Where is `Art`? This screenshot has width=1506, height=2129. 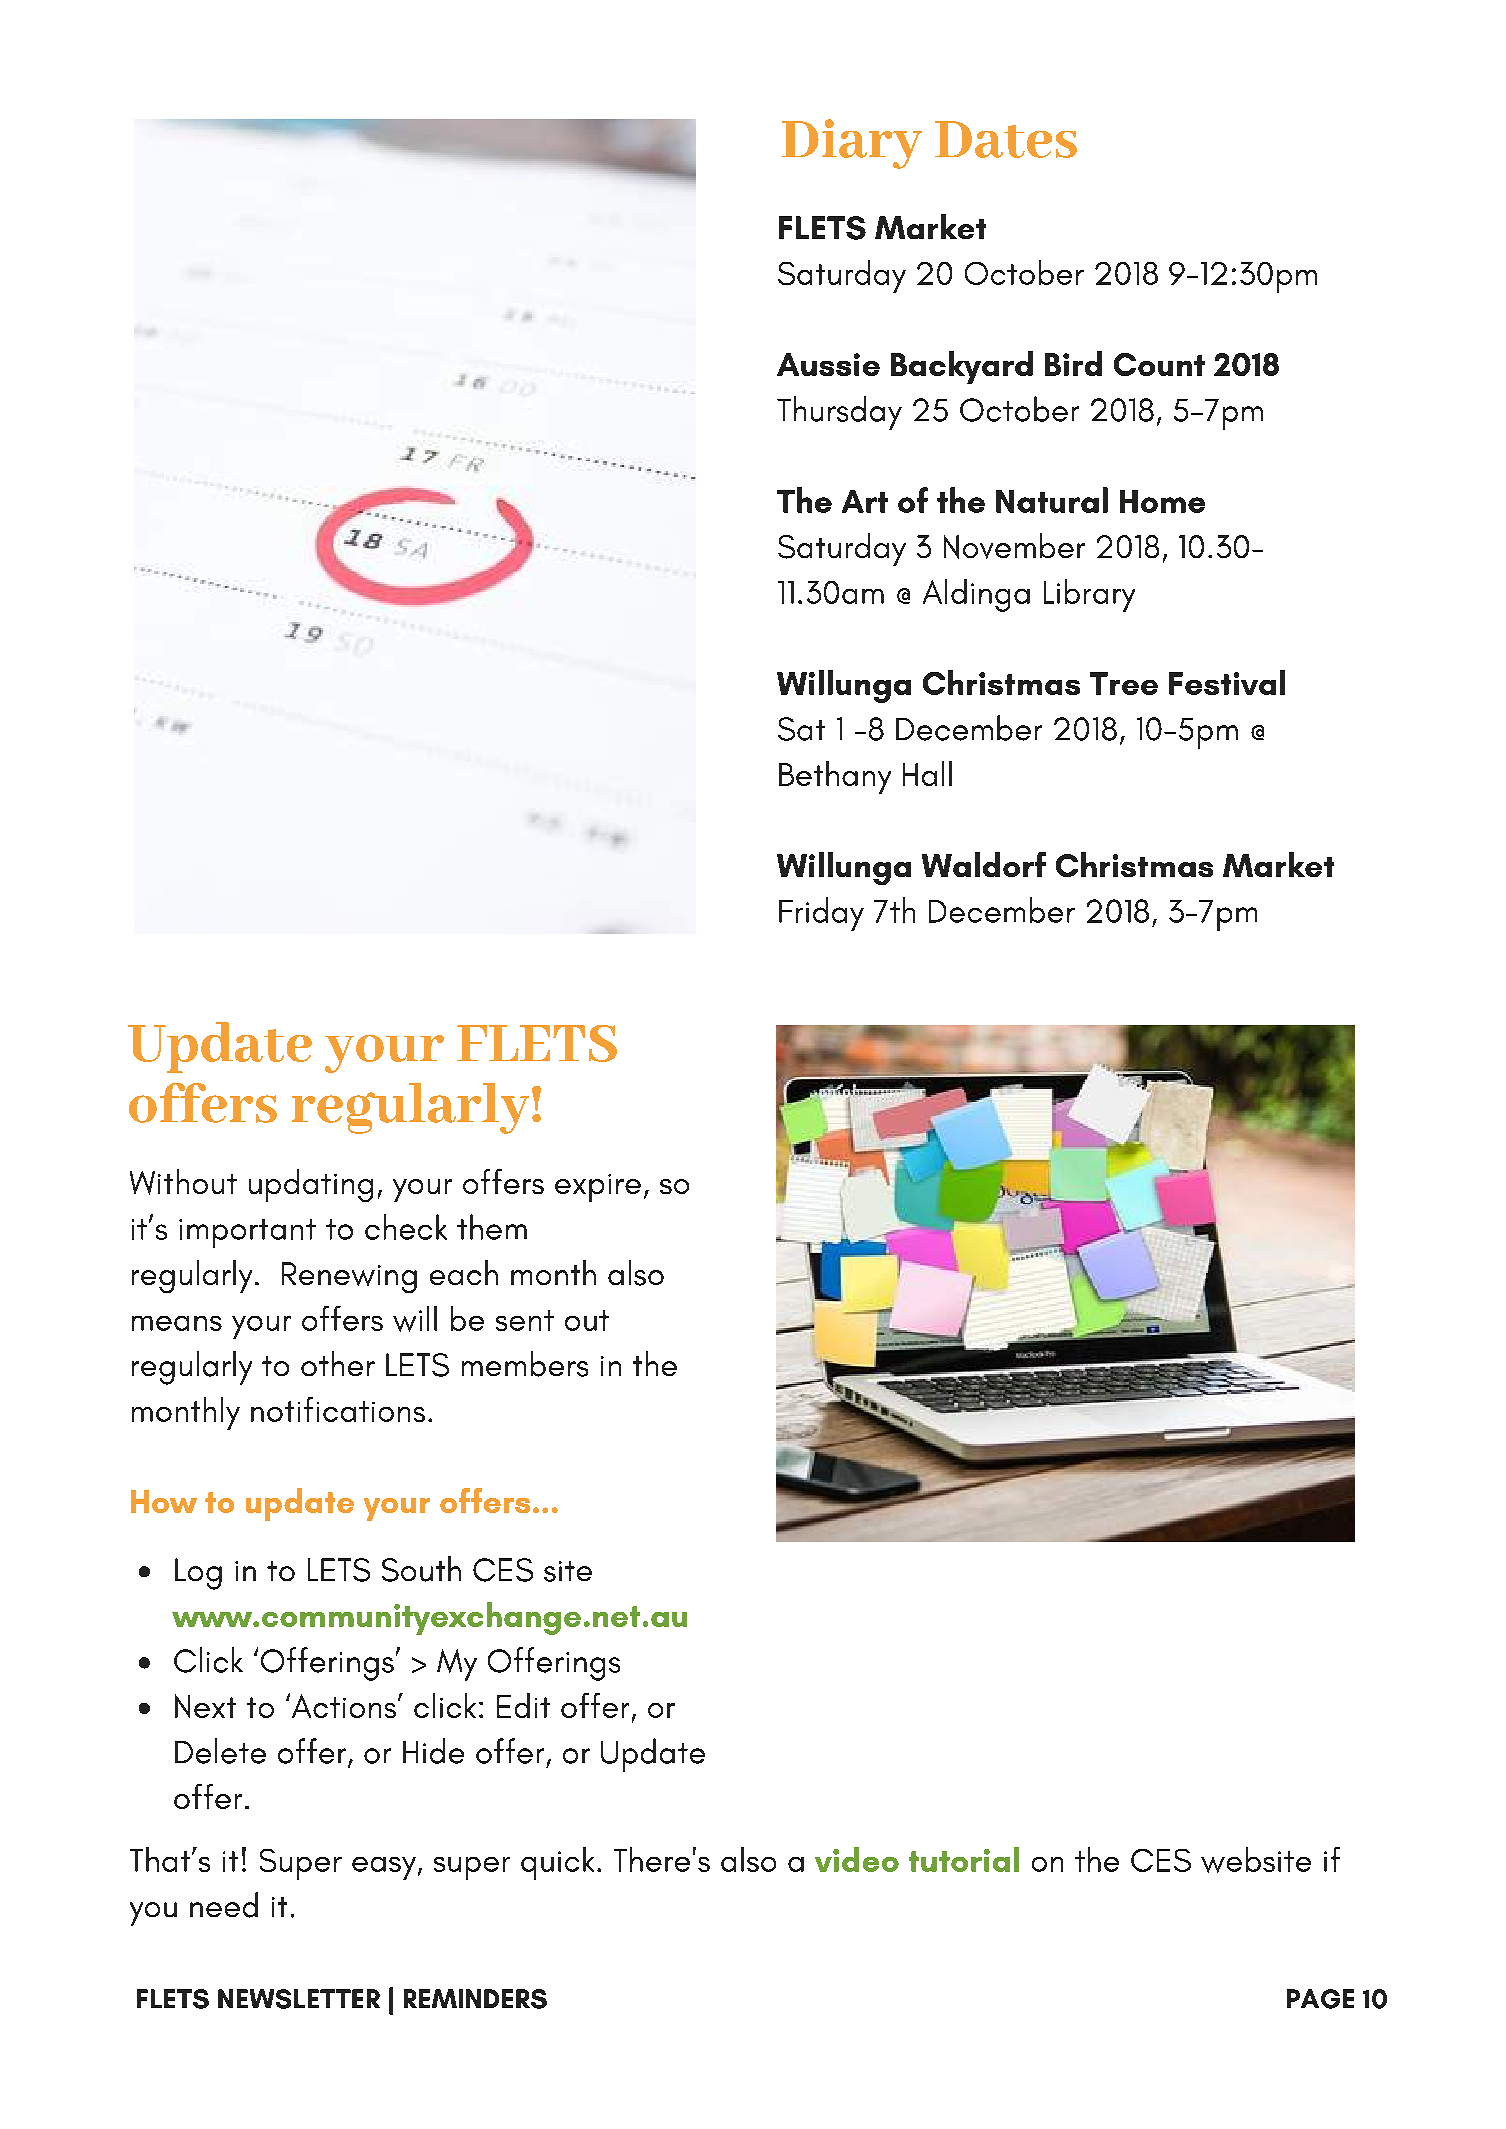 Art is located at coordinates (865, 501).
